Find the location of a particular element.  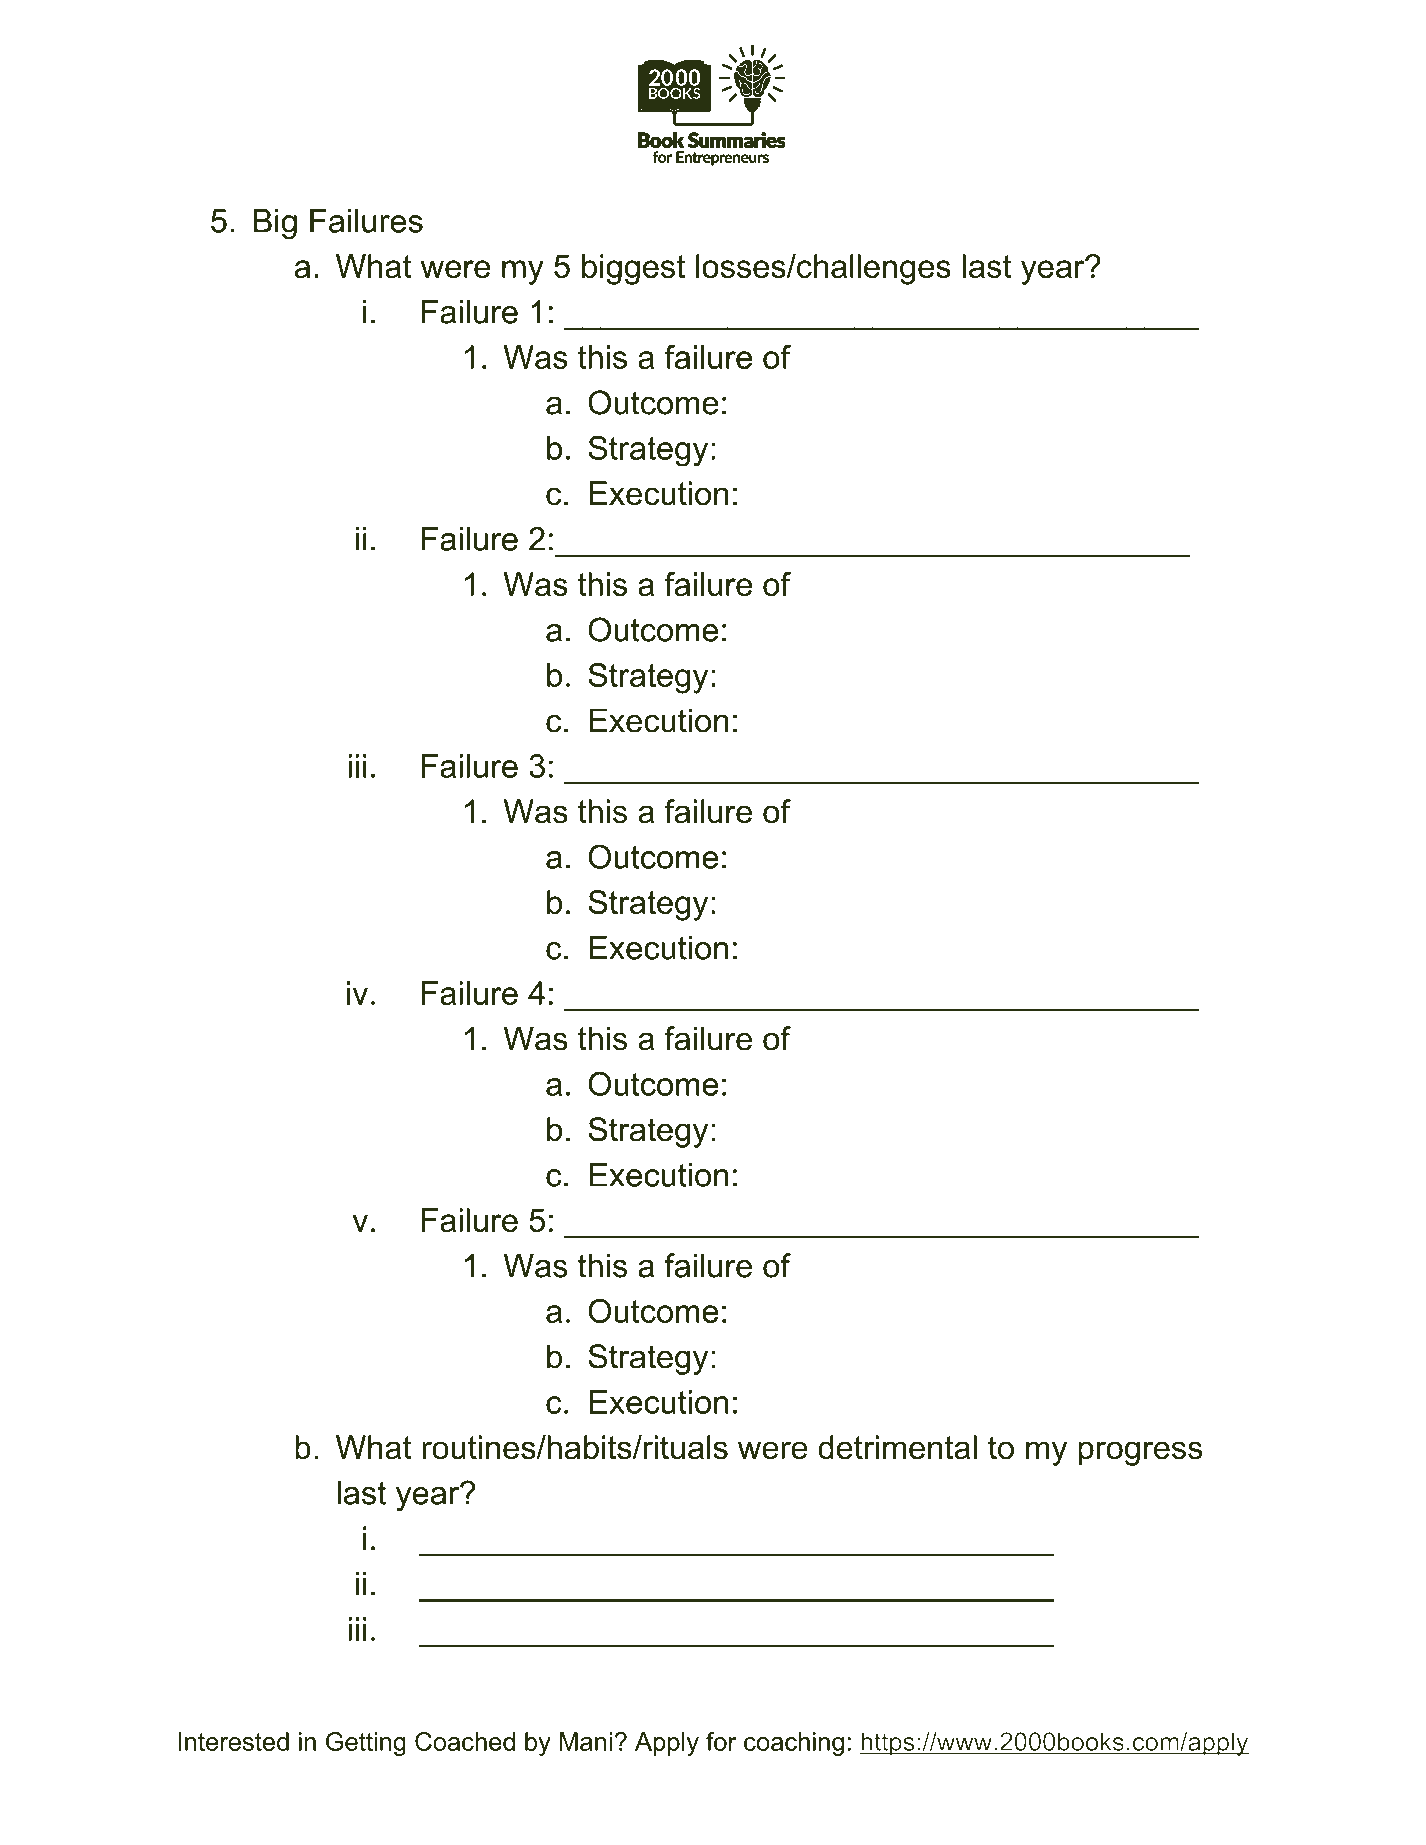

Interested is located at coordinates (234, 1741).
